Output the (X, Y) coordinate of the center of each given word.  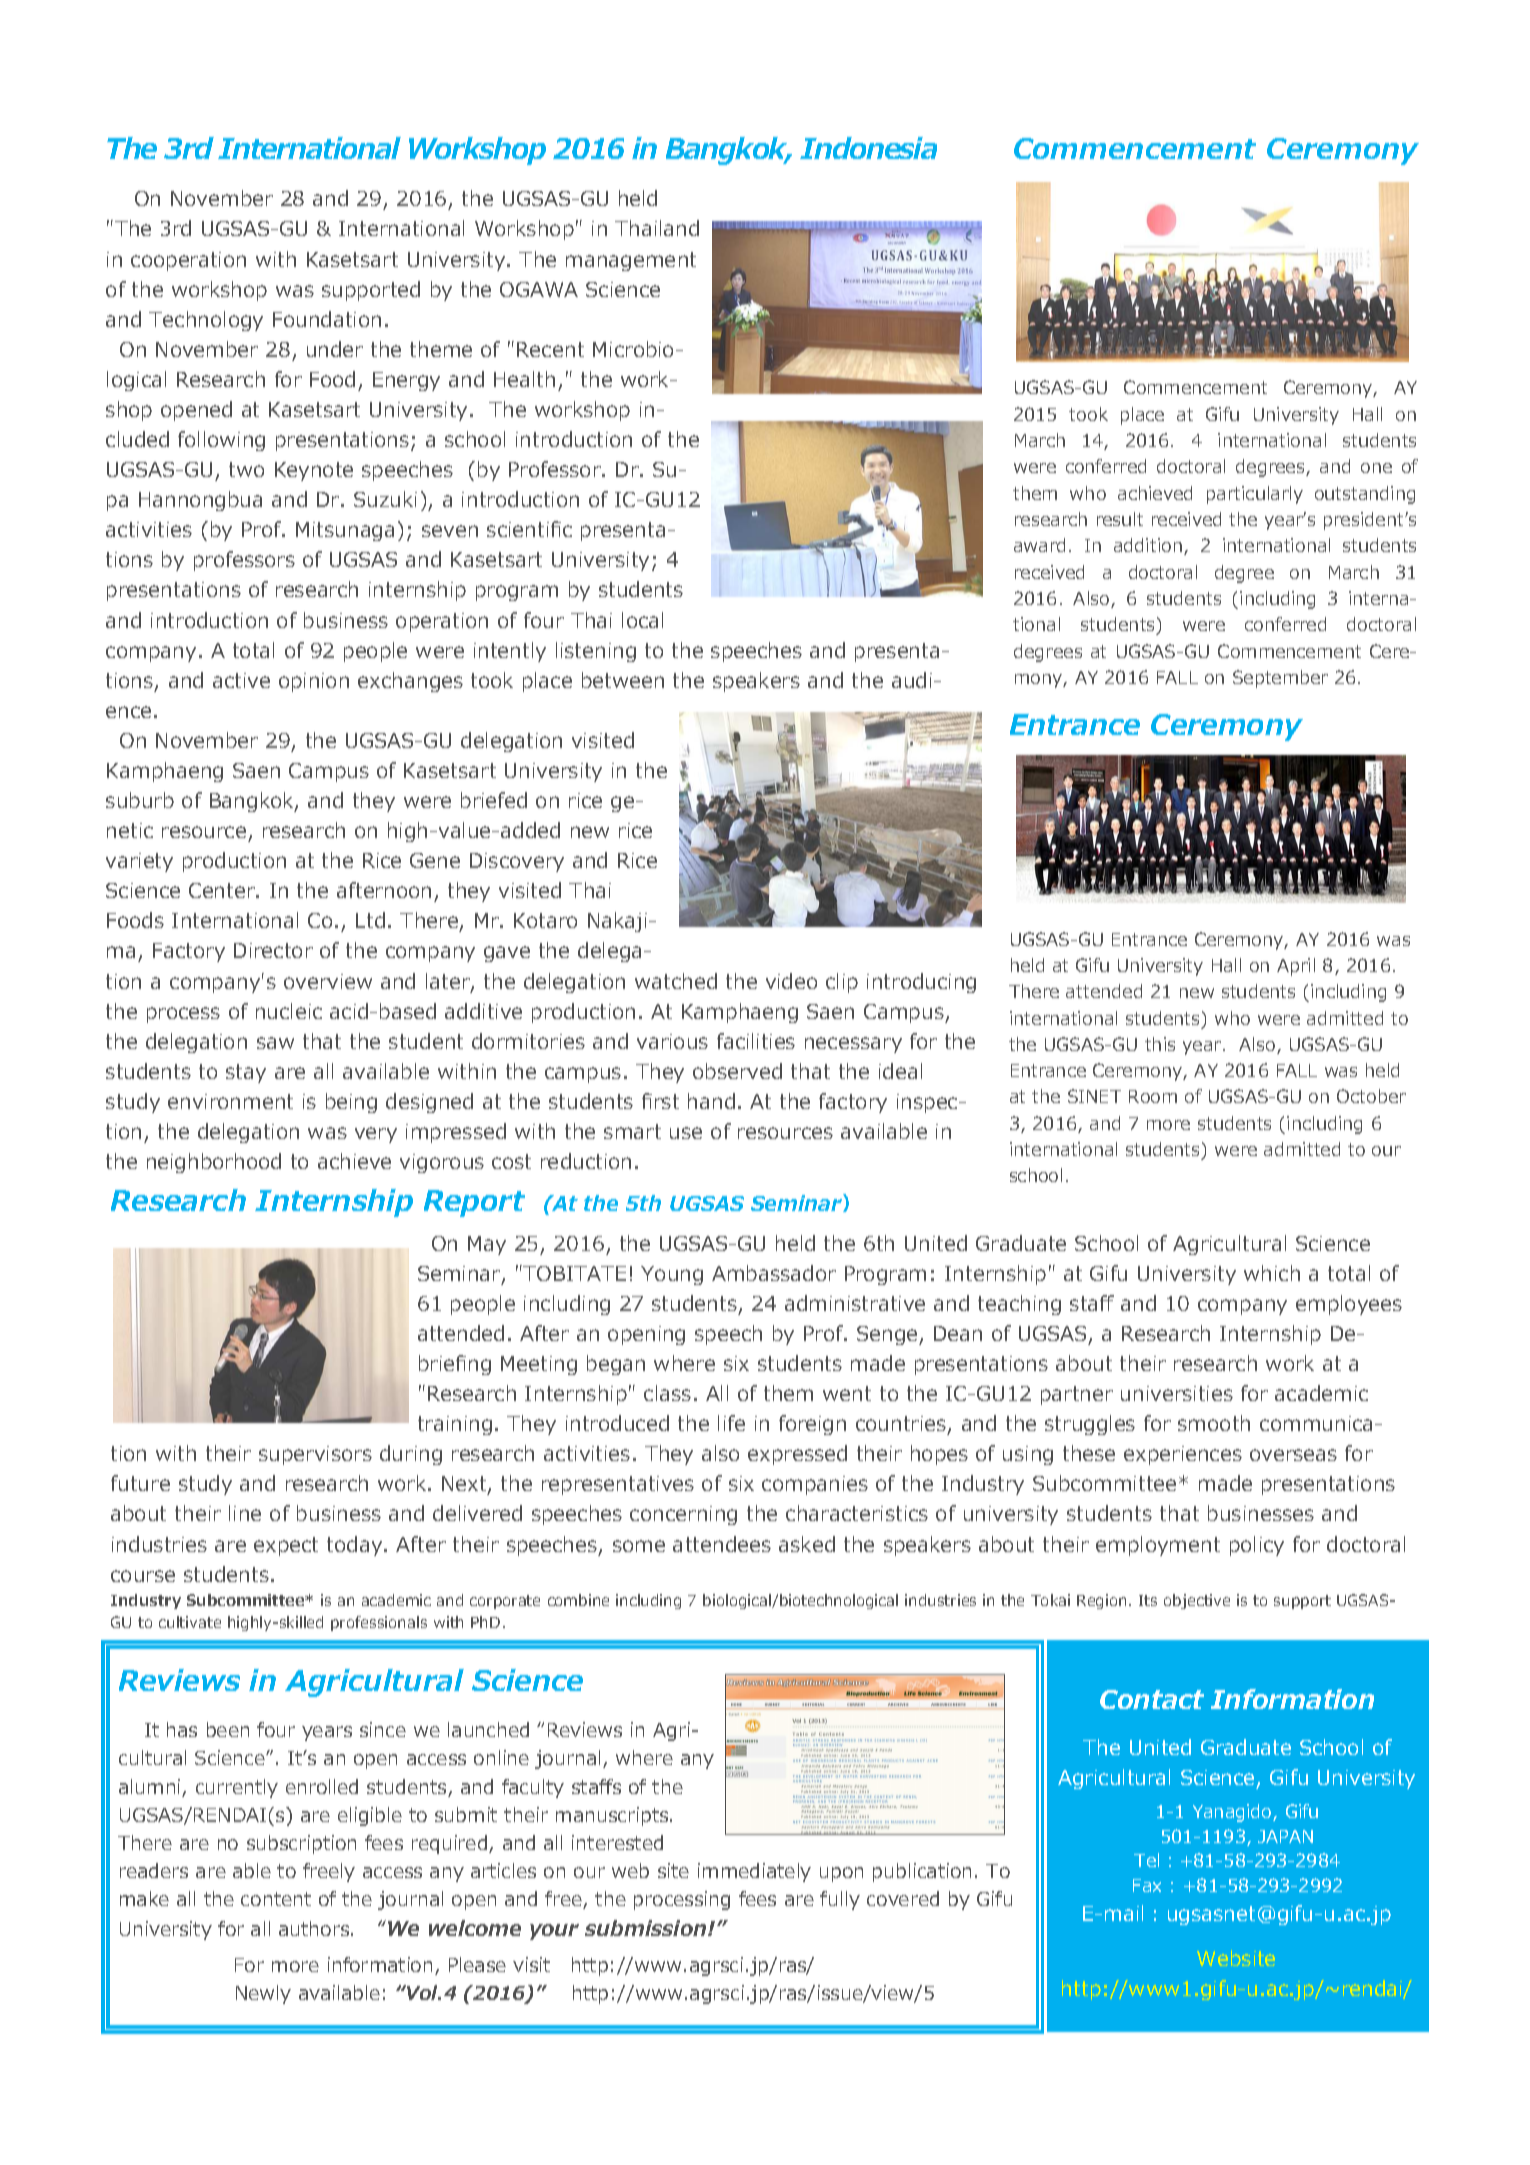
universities (1177, 1393)
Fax (1147, 1885)
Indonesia (868, 148)
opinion (314, 682)
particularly (1255, 495)
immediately (754, 1872)
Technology (206, 321)
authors (315, 1928)
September (1280, 679)
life (731, 1423)
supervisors (315, 1455)
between (623, 680)
